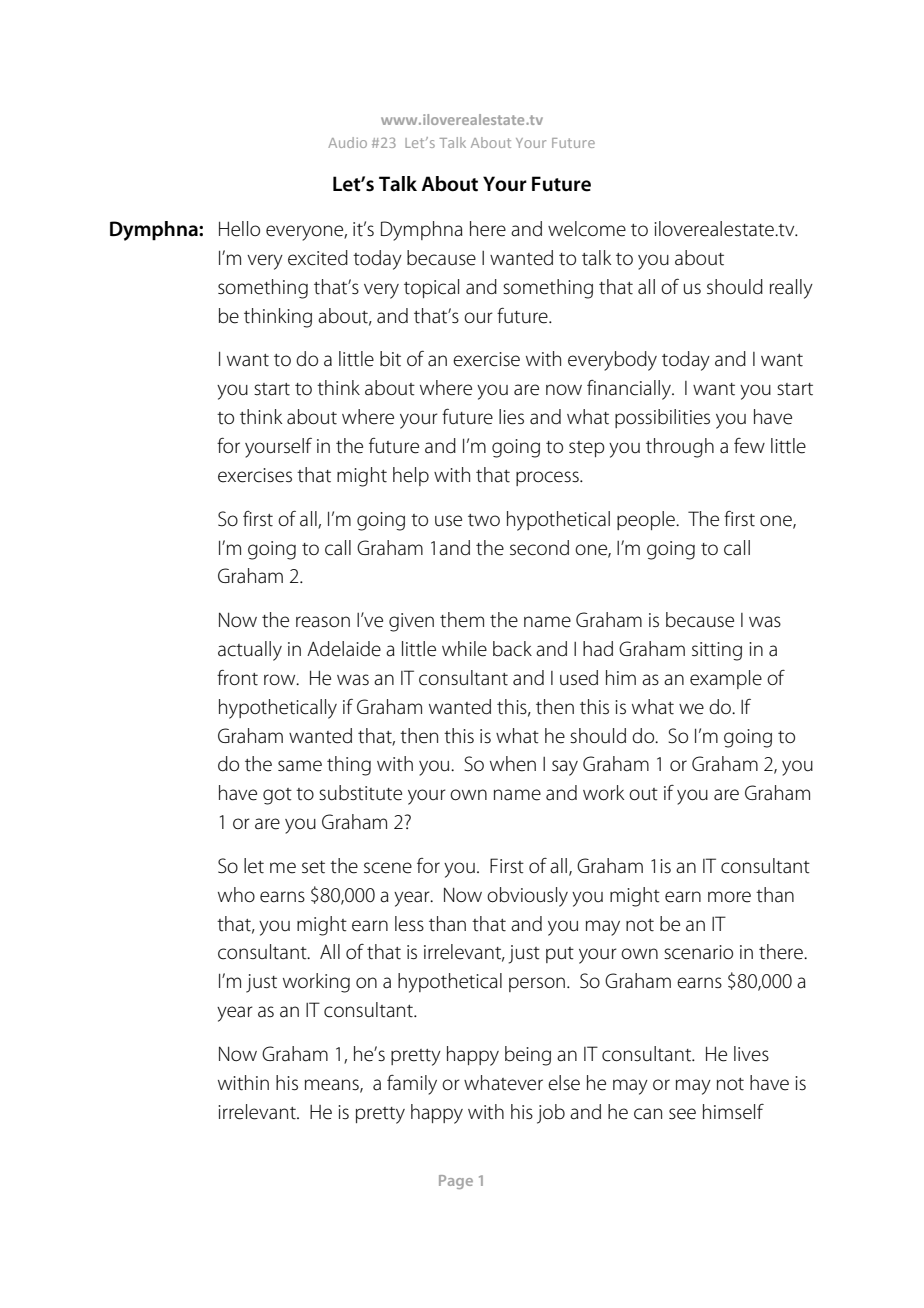 The width and height of the document is (924, 1308). What do you see at coordinates (513, 764) in the document?
I see `when` at bounding box center [513, 764].
